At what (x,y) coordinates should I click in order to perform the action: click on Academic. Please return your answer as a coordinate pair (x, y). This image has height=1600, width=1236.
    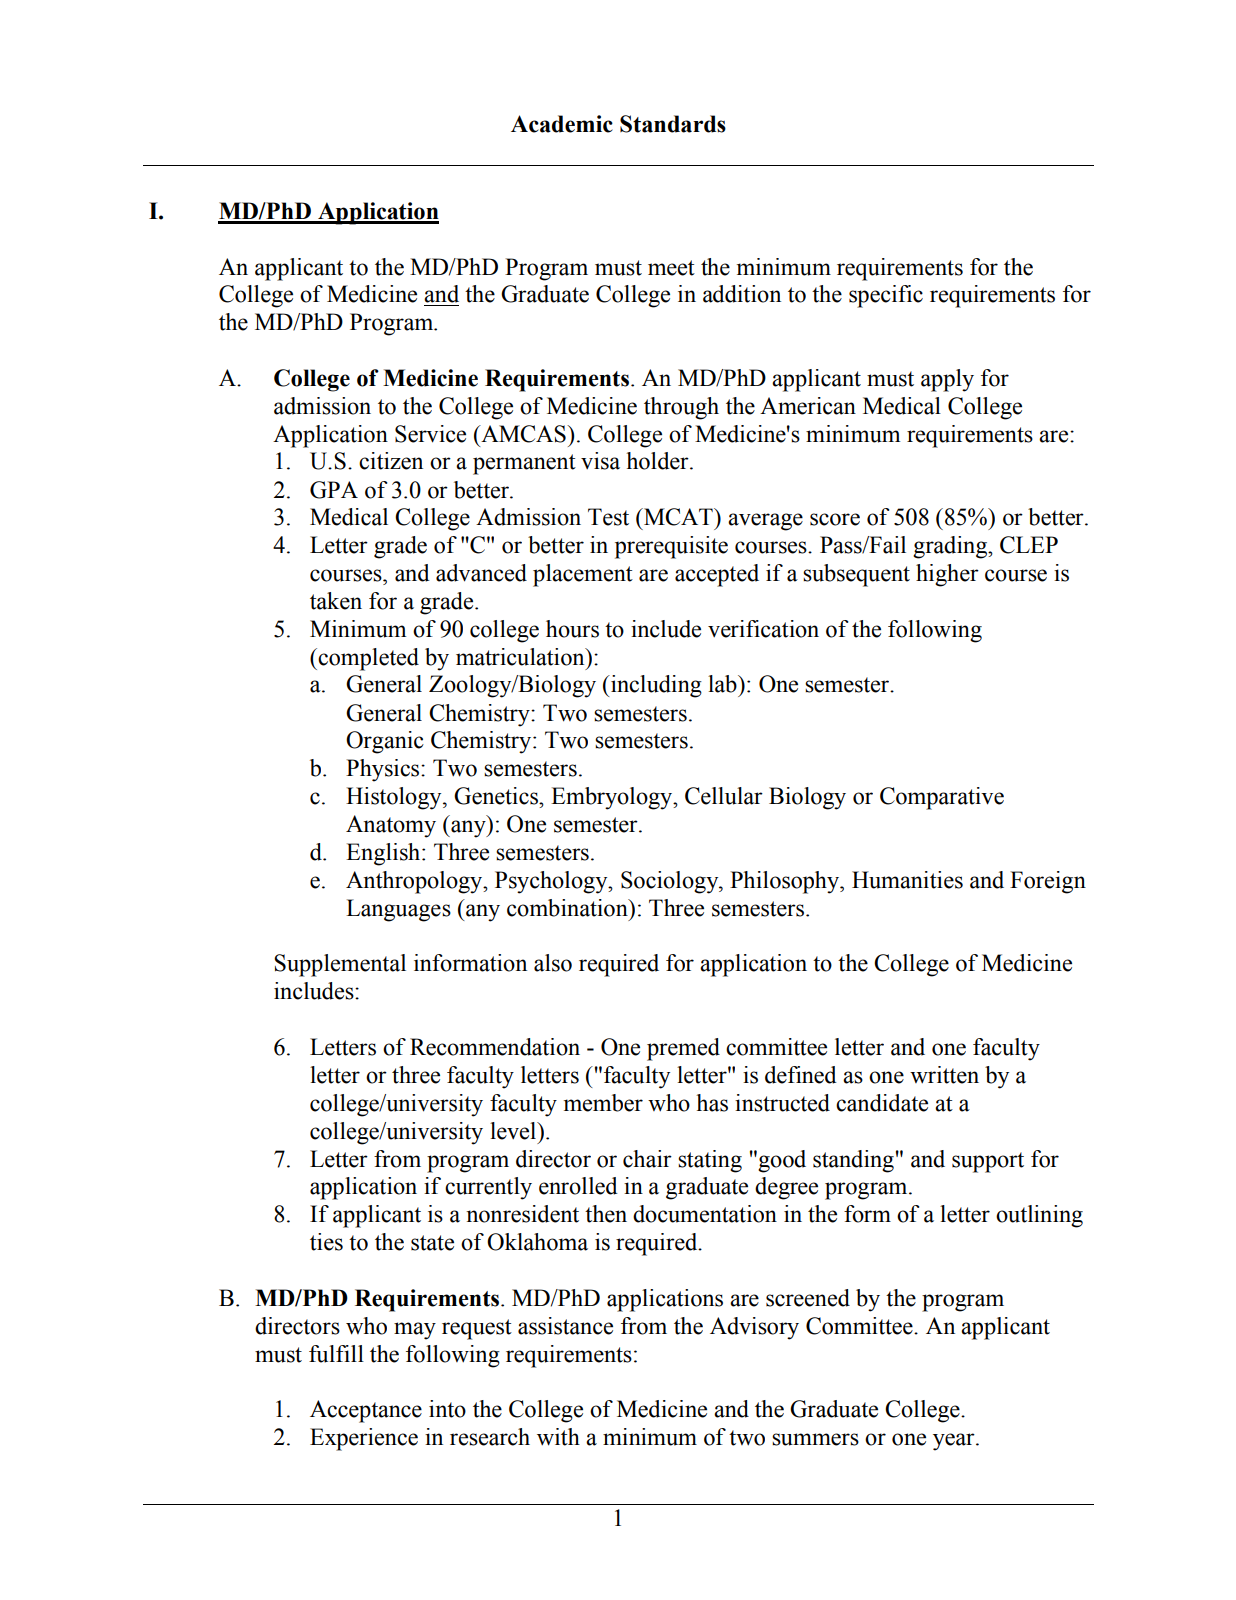
    Looking at the image, I should click on (562, 124).
